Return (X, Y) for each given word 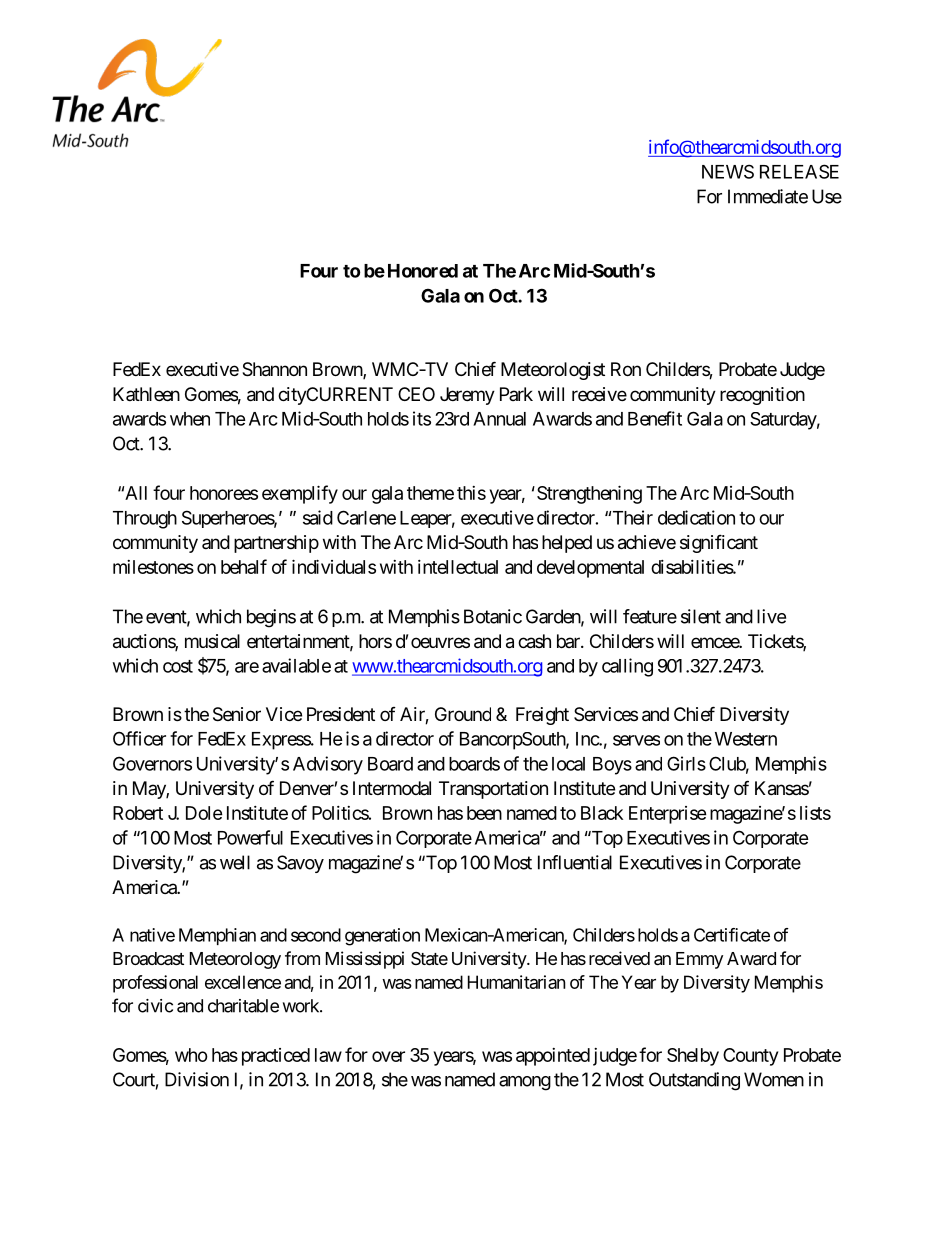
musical (212, 641)
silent (701, 616)
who (191, 1055)
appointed (553, 1057)
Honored (423, 271)
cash (534, 641)
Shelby (693, 1057)
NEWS (728, 171)
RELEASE (799, 171)
